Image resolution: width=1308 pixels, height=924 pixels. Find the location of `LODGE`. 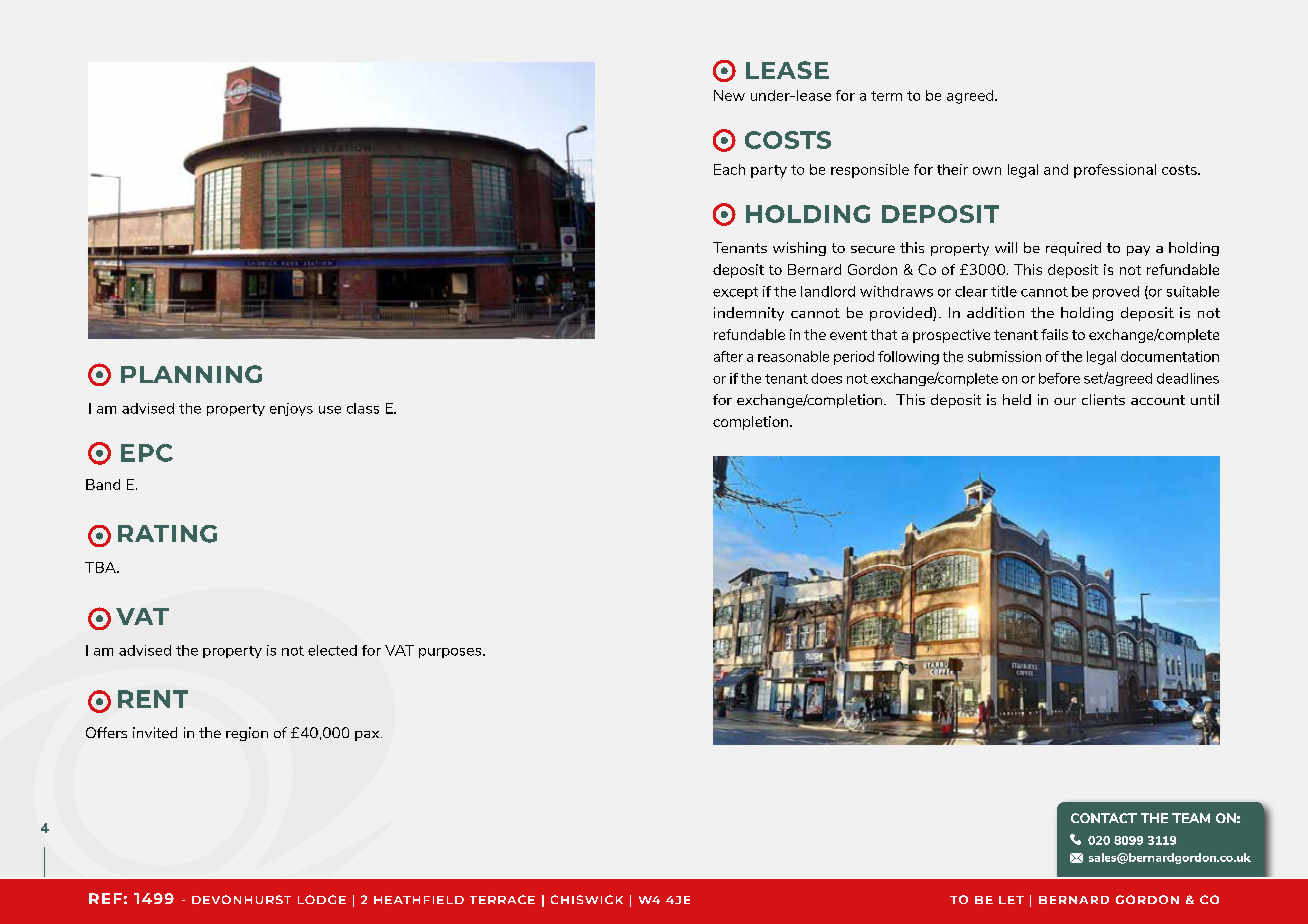

LODGE is located at coordinates (322, 899).
